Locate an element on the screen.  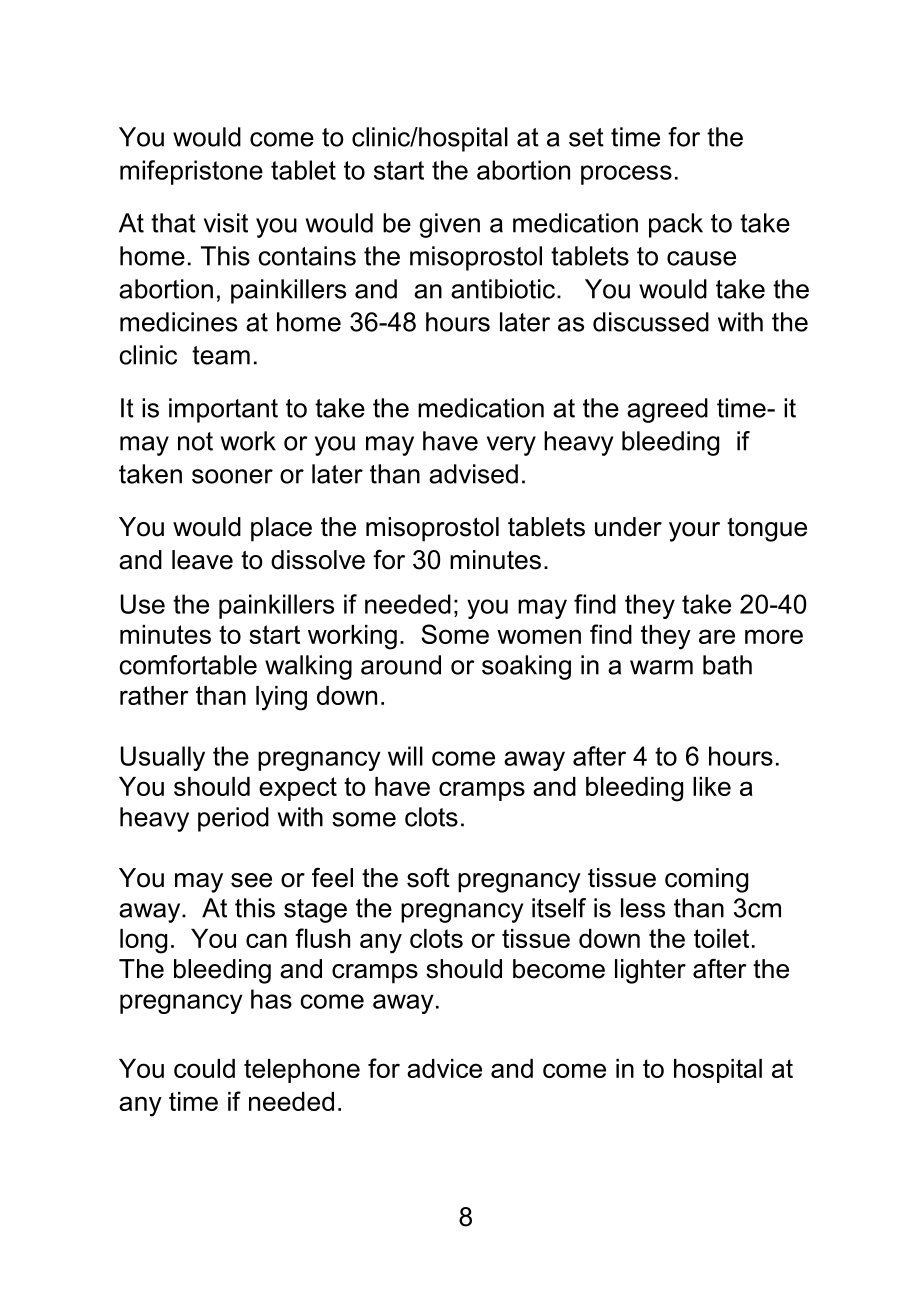
like is located at coordinates (712, 786).
